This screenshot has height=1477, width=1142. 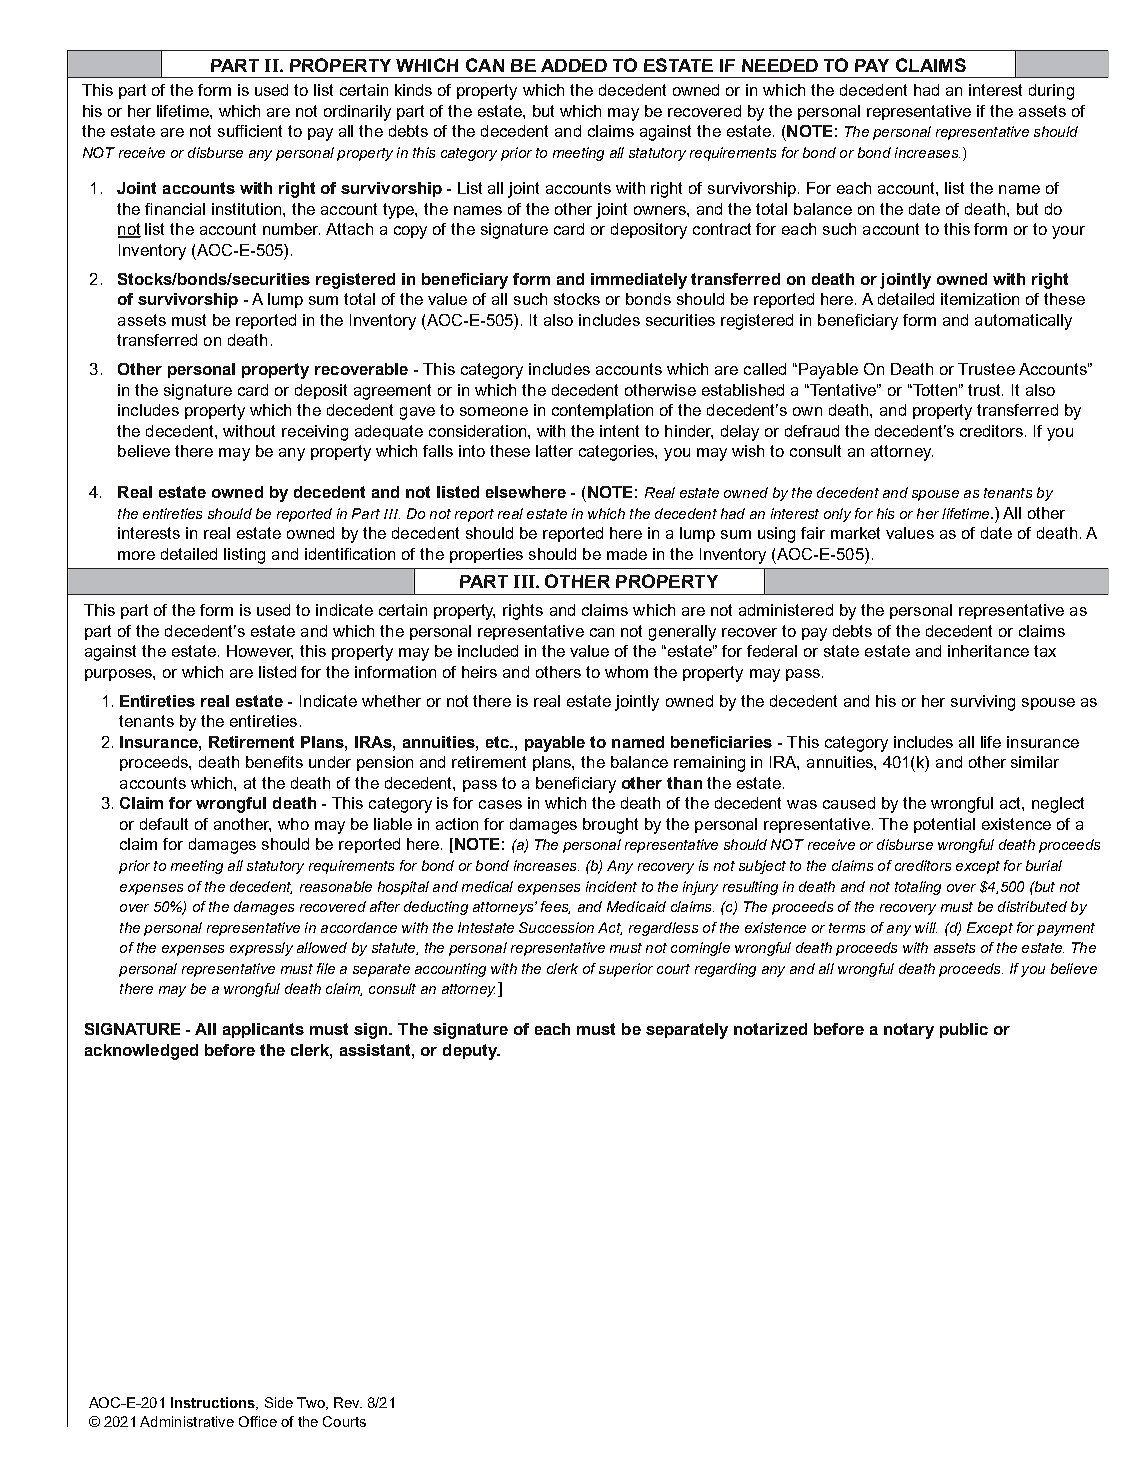 What do you see at coordinates (1051, 92) in the screenshot?
I see `during` at bounding box center [1051, 92].
